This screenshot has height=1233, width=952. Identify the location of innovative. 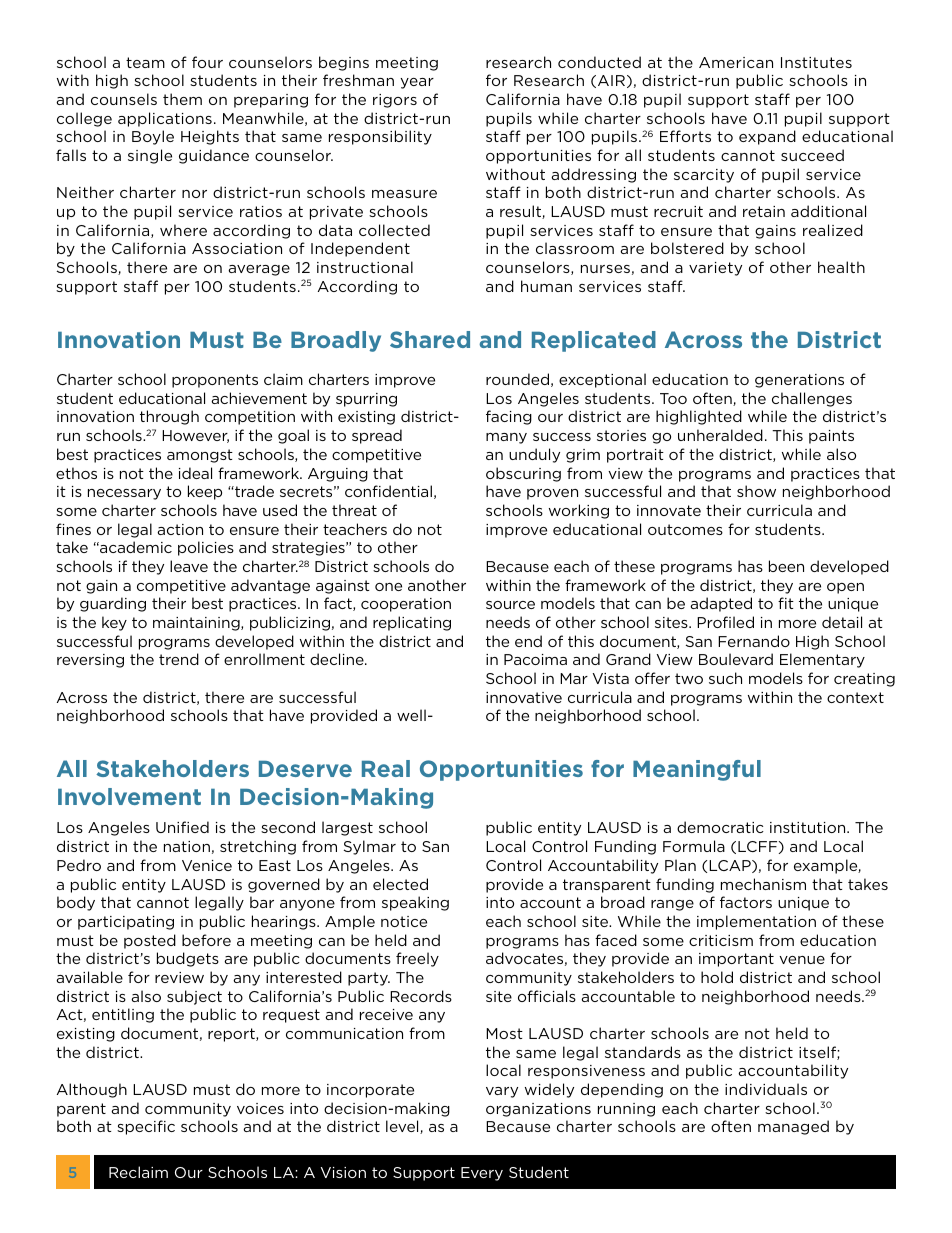
(524, 697).
